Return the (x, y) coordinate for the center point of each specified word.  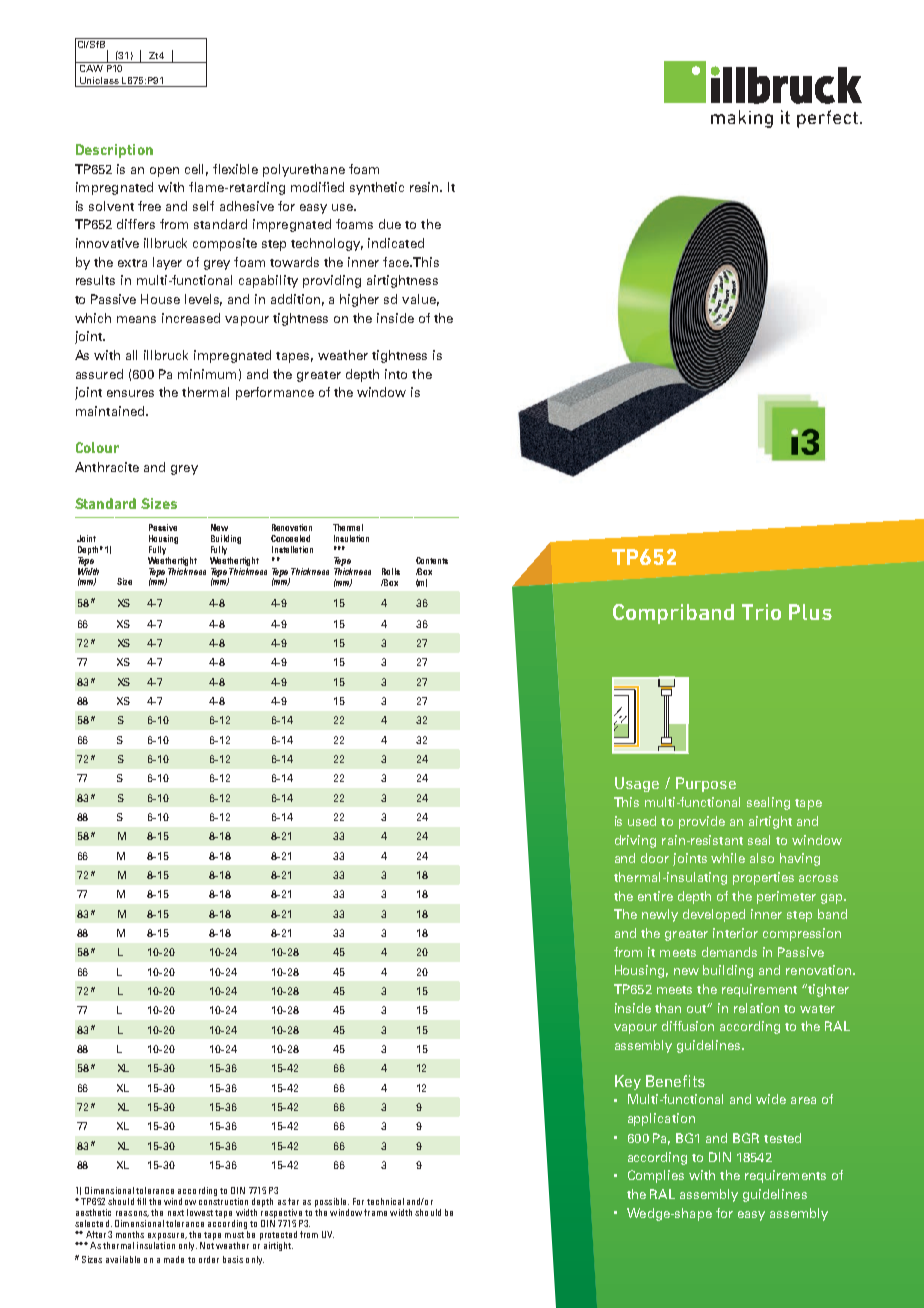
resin (425, 187)
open (164, 172)
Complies (656, 1176)
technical (385, 1201)
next (176, 1213)
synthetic (377, 188)
